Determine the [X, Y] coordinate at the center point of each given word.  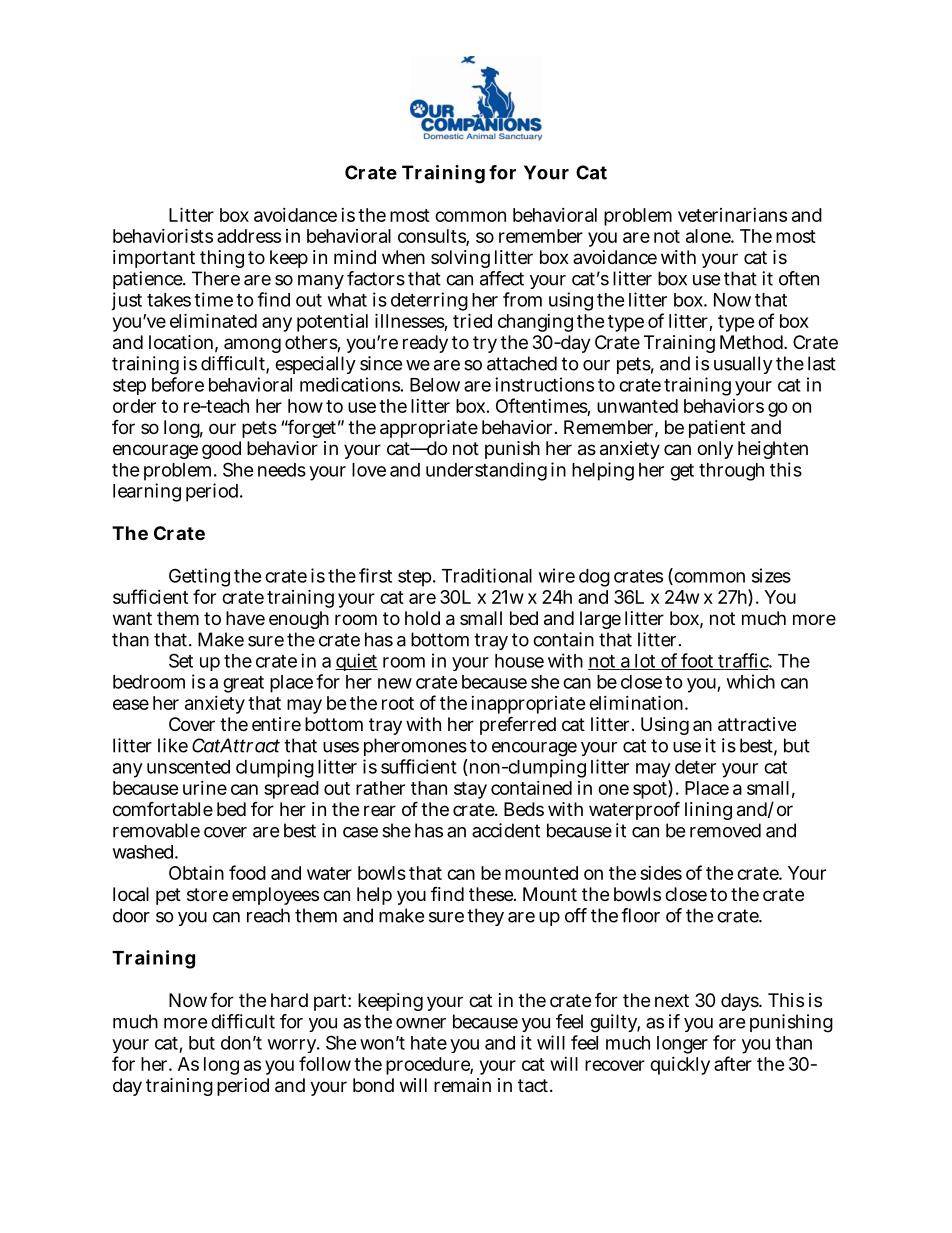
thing [222, 259]
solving [460, 259]
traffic [743, 661]
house [519, 661]
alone [709, 236]
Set [181, 660]
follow [325, 1063]
